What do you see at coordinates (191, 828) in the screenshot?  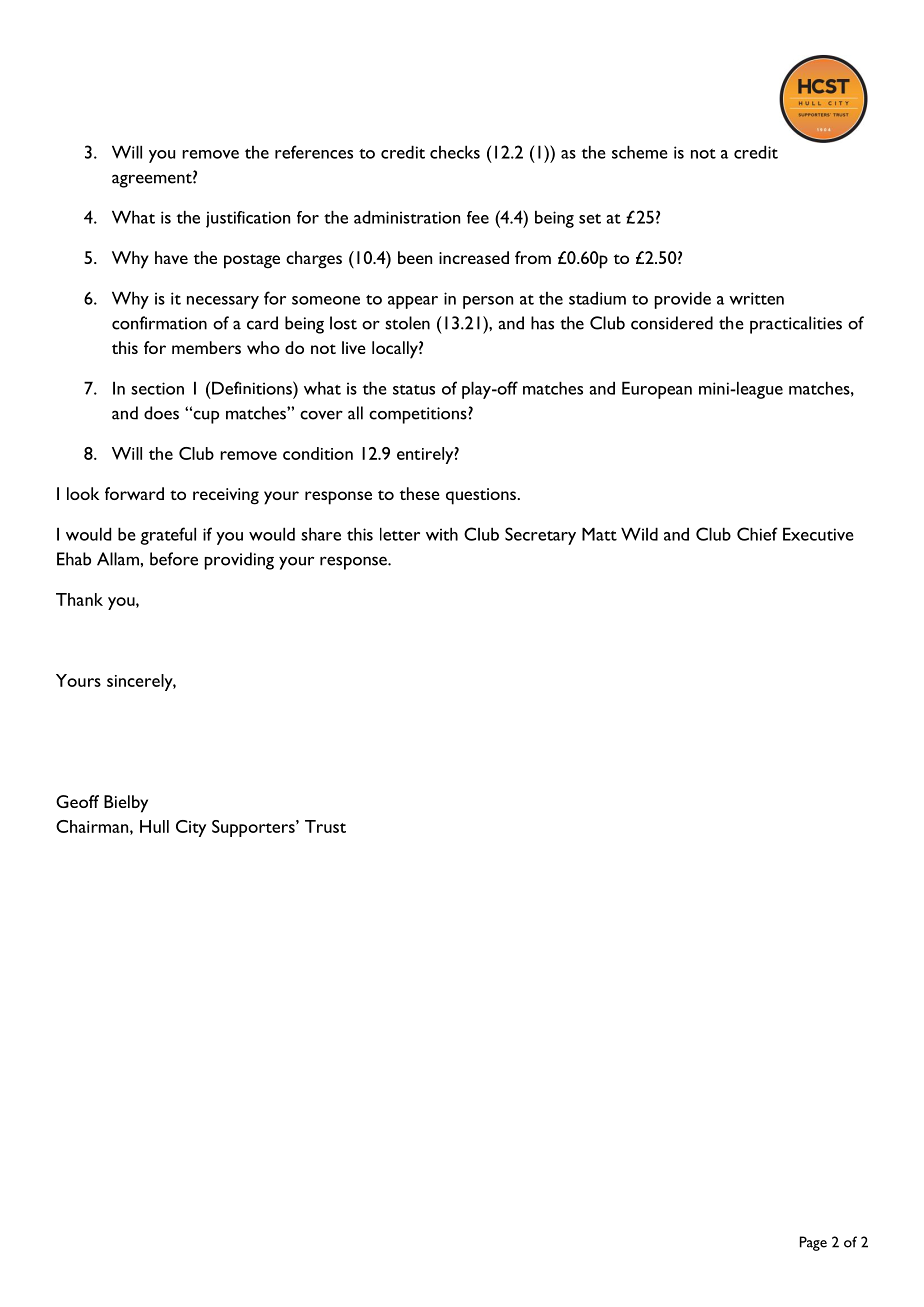 I see `City` at bounding box center [191, 828].
